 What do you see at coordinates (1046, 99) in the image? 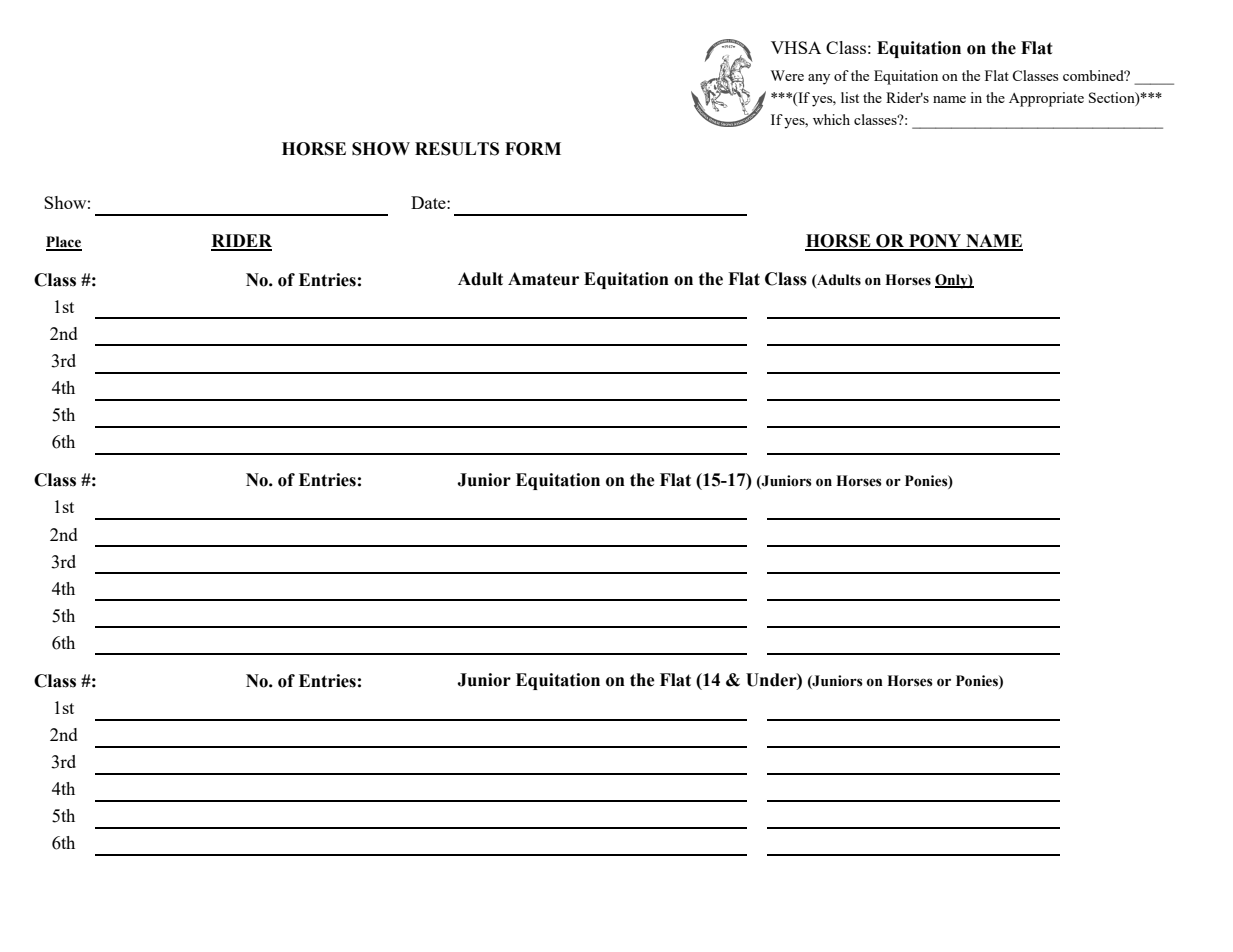
I see `Appropriate` at bounding box center [1046, 99].
